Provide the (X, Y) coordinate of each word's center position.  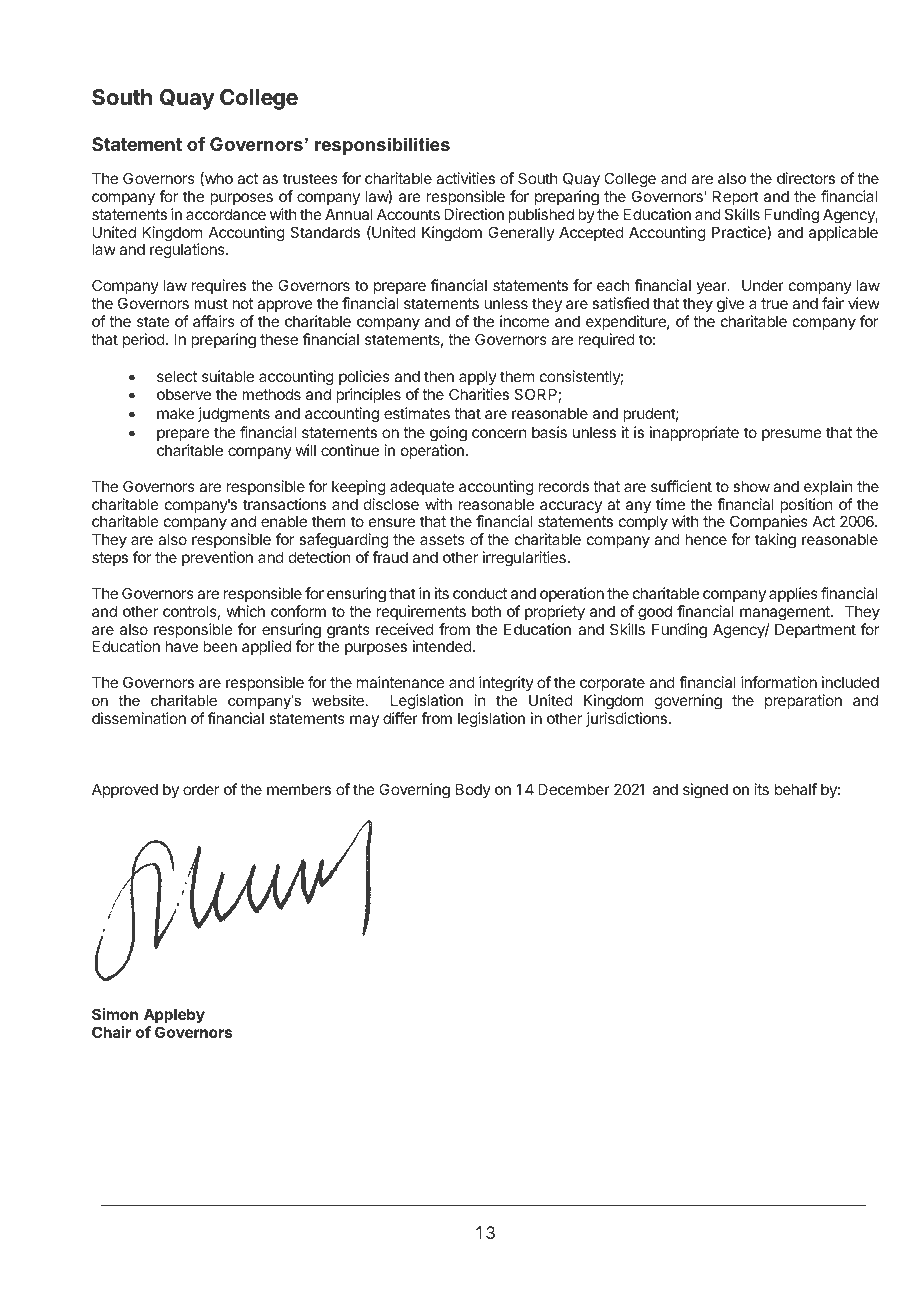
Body (473, 790)
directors (806, 178)
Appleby (174, 1017)
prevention (217, 558)
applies (793, 594)
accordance (226, 214)
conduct (480, 593)
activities (465, 178)
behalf (796, 789)
